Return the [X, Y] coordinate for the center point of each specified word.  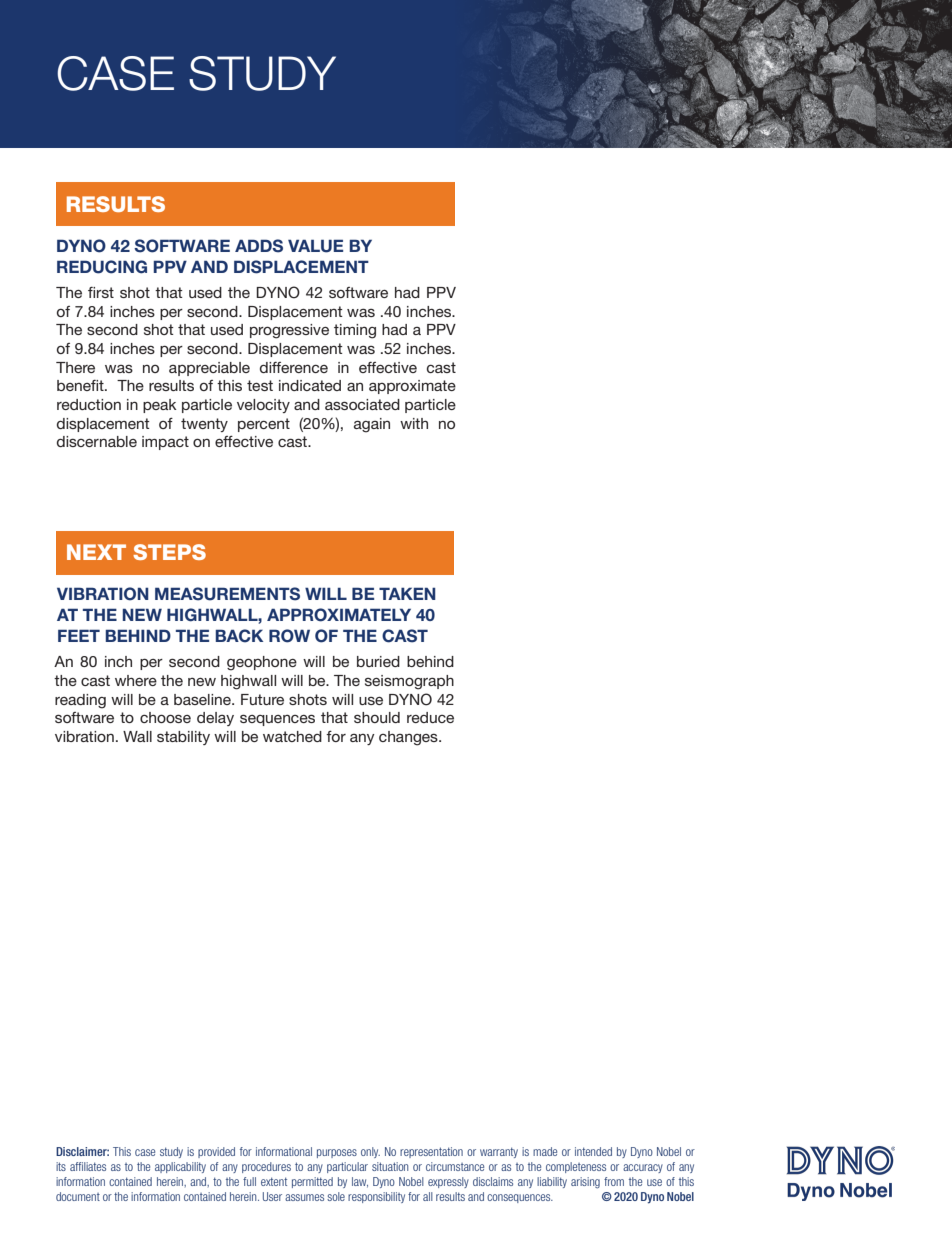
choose [165, 717]
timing [355, 331]
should [377, 717]
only [370, 1152]
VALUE [315, 246]
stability [183, 738]
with [414, 423]
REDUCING [102, 267]
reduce [430, 717]
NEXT [96, 552]
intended [593, 1151]
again [372, 425]
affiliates [88, 1166]
